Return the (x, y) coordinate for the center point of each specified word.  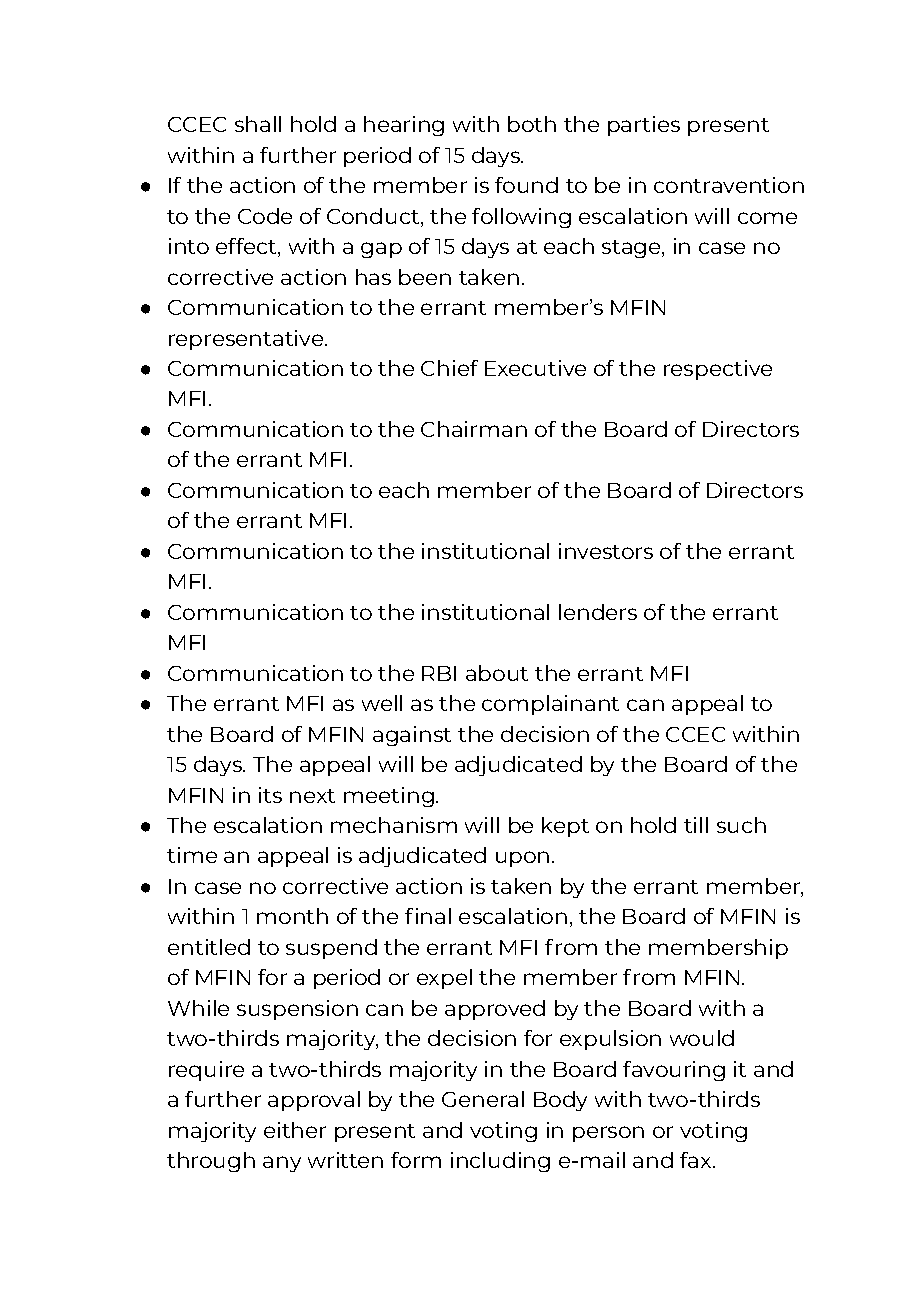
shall (258, 124)
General (483, 1099)
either (295, 1130)
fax (697, 1160)
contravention (729, 185)
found (526, 185)
